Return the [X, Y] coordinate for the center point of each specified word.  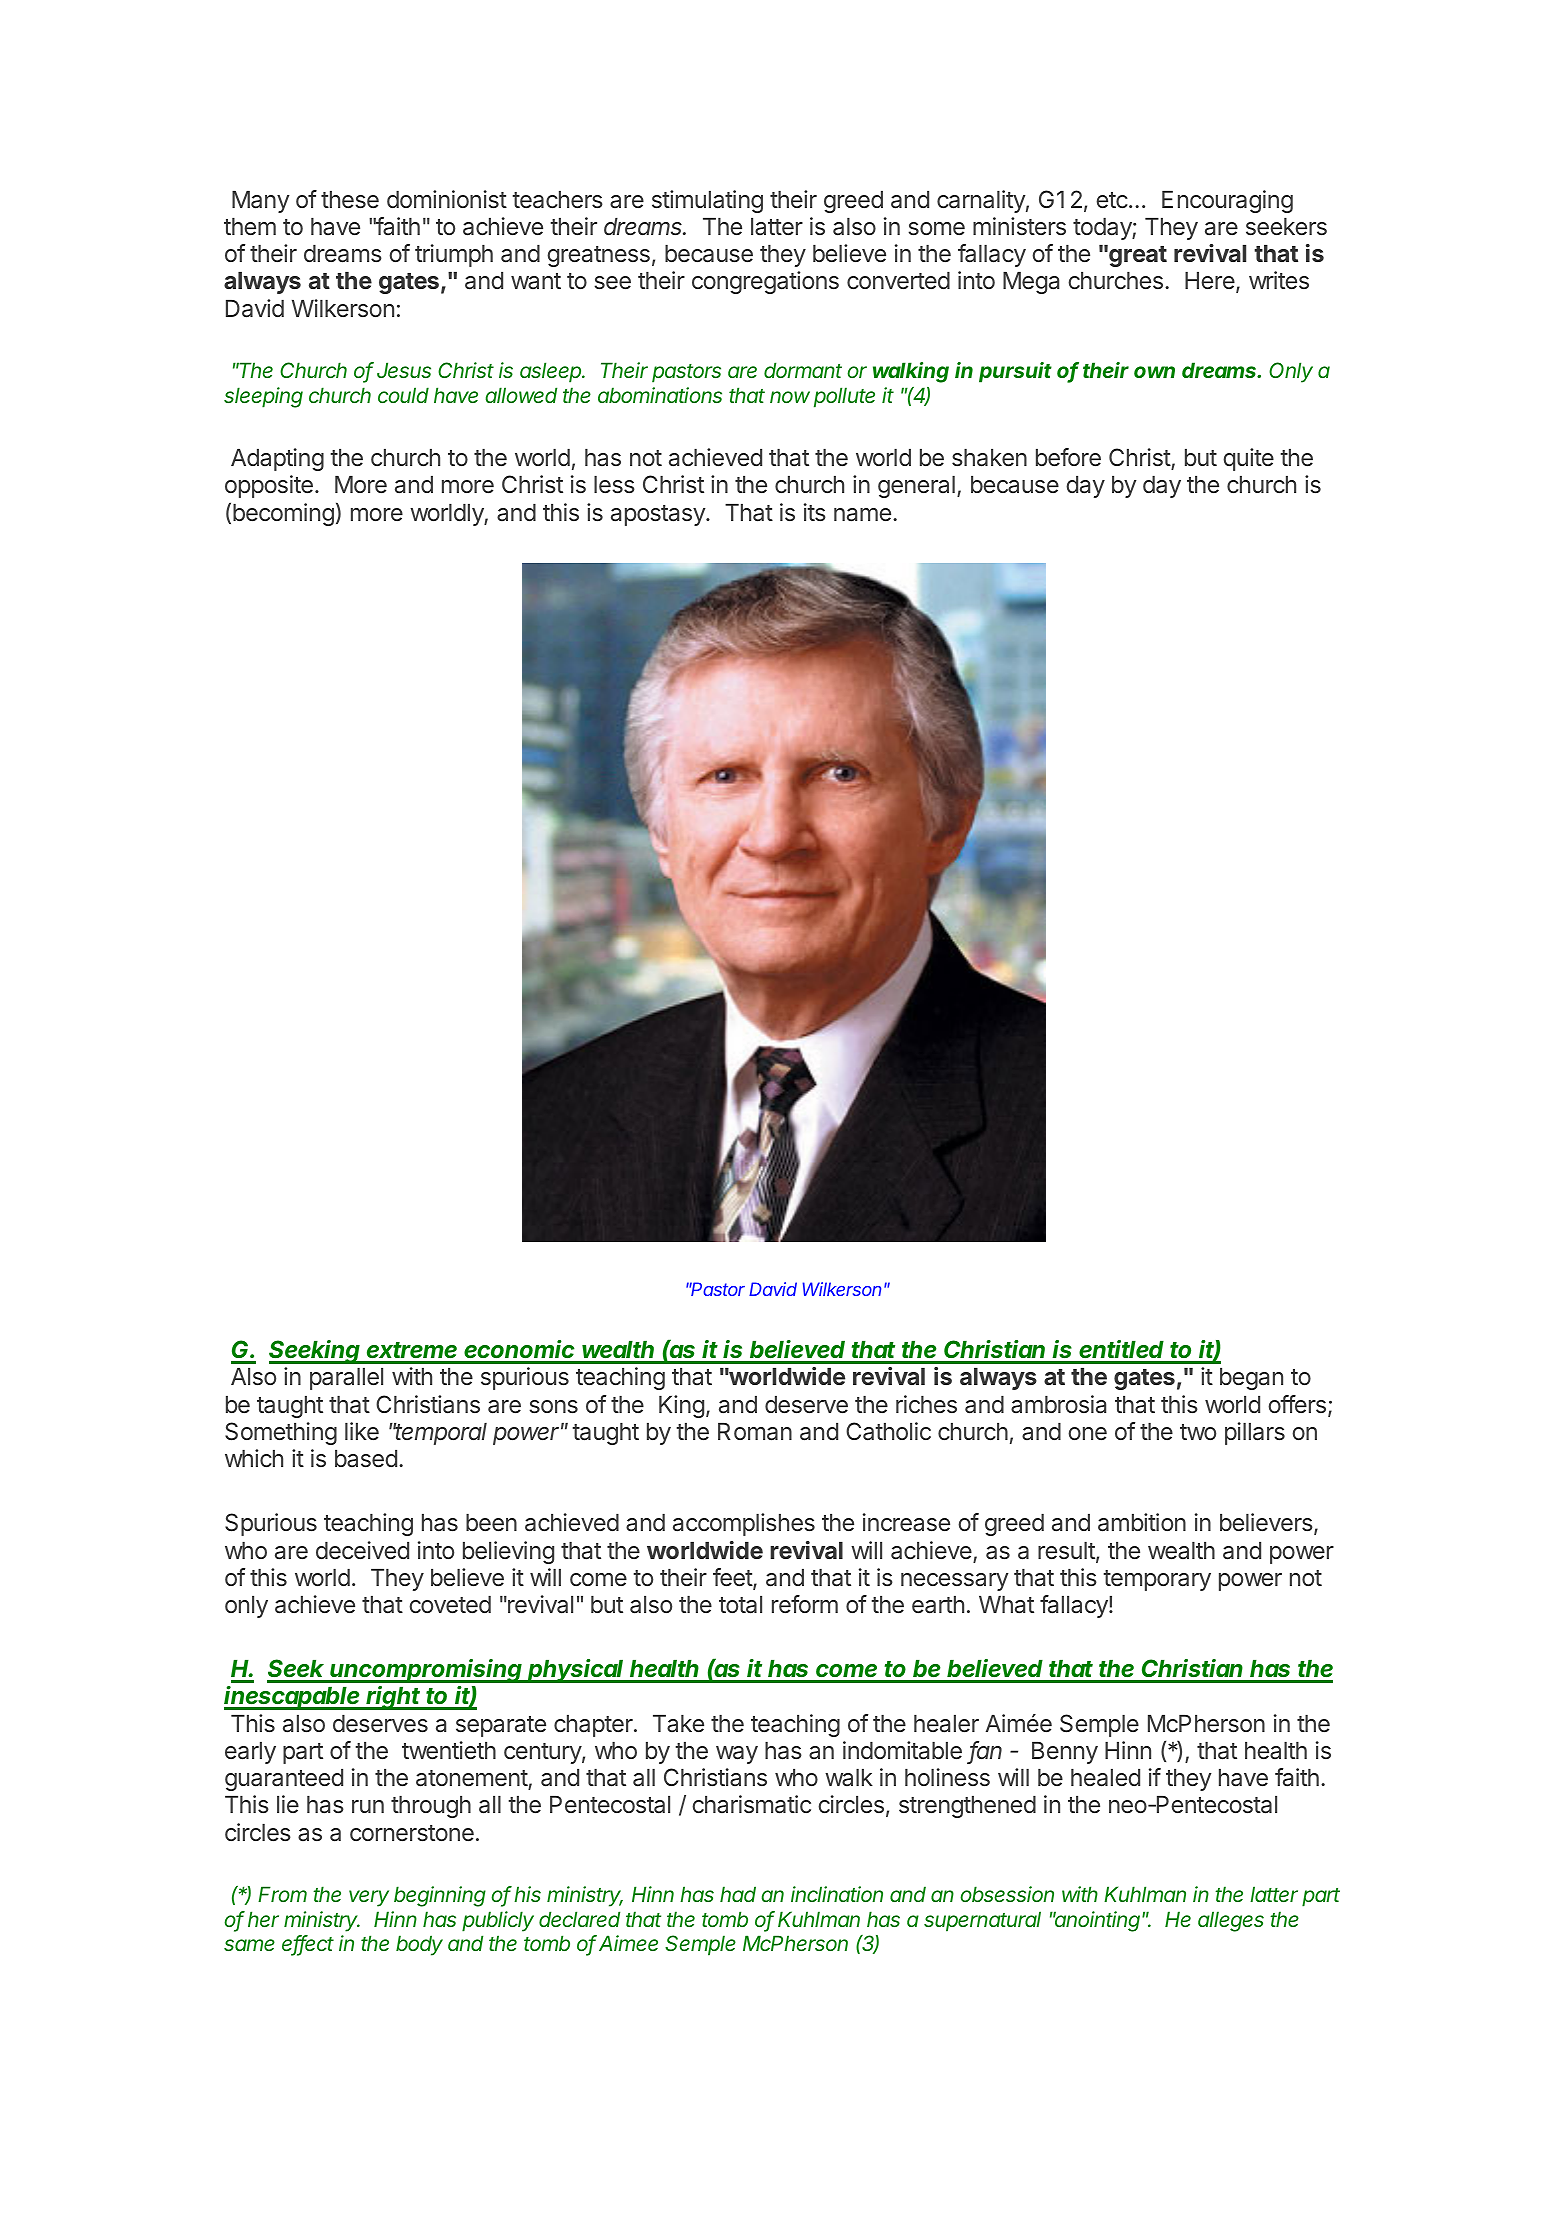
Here [1210, 280]
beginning [440, 1896]
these [350, 200]
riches [926, 1404]
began [1251, 1379]
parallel [346, 1379]
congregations [765, 282]
